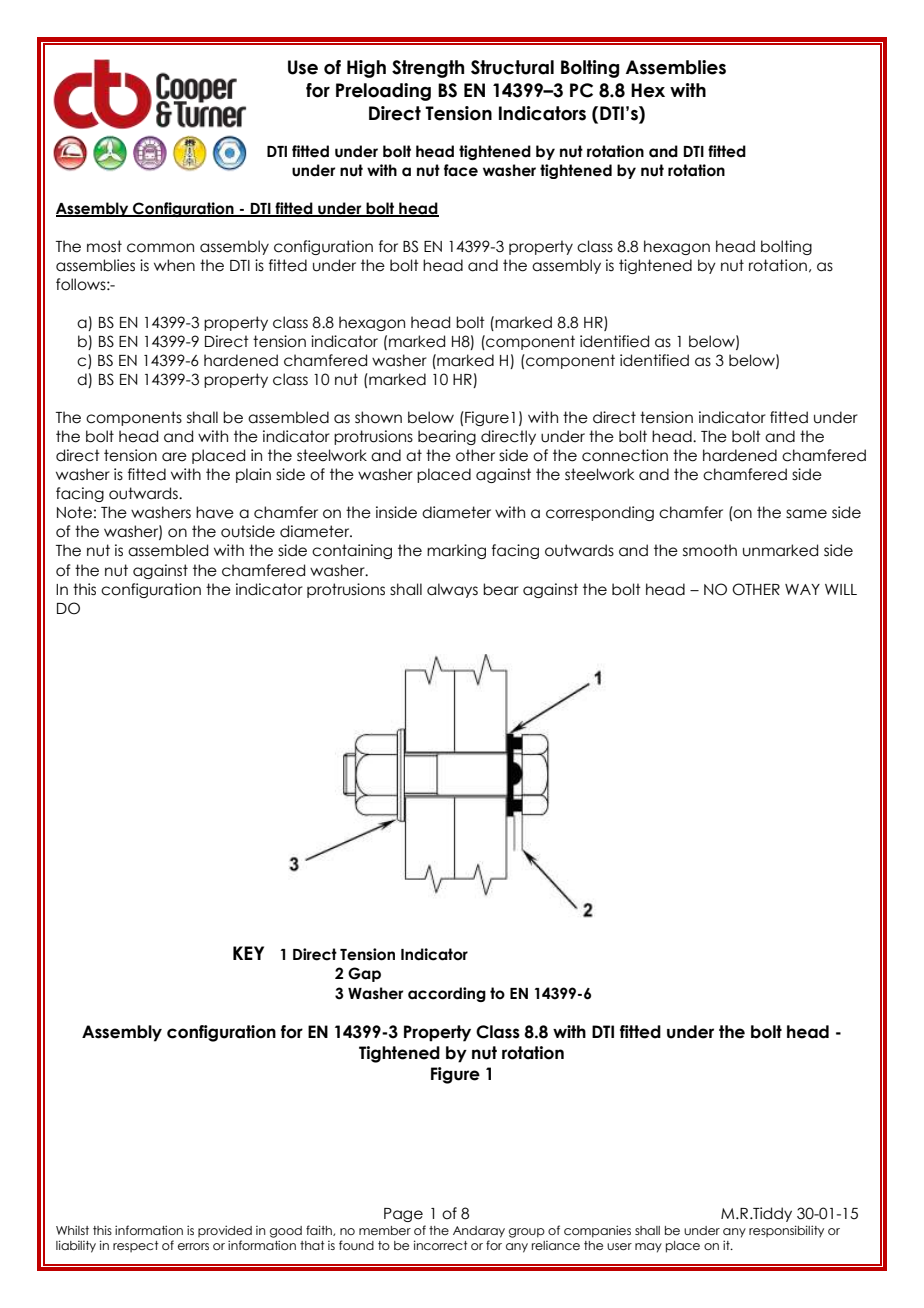  What do you see at coordinates (378, 417) in the image?
I see `shown` at bounding box center [378, 417].
